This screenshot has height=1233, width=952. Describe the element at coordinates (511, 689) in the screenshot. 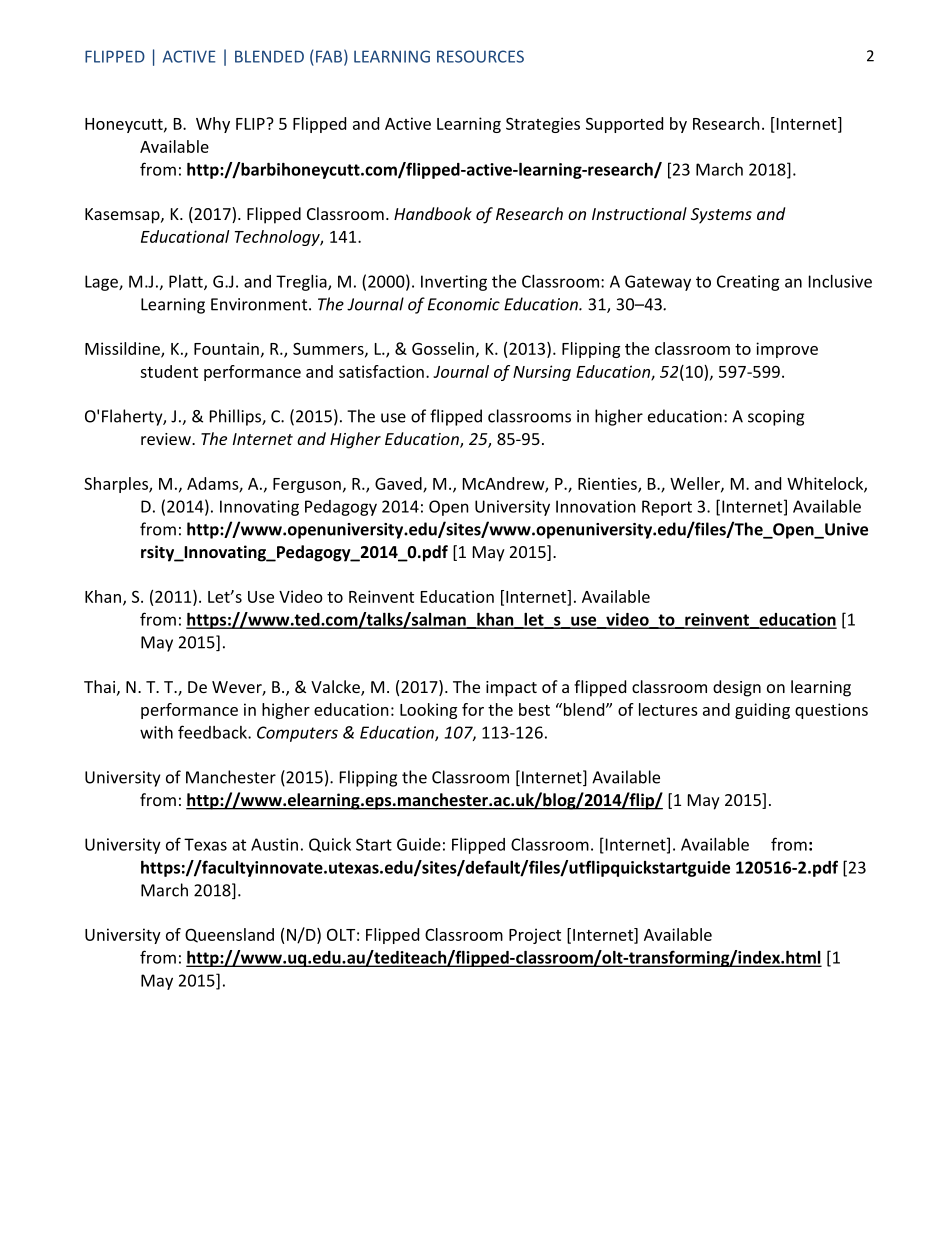

I see `impact` at that location.
